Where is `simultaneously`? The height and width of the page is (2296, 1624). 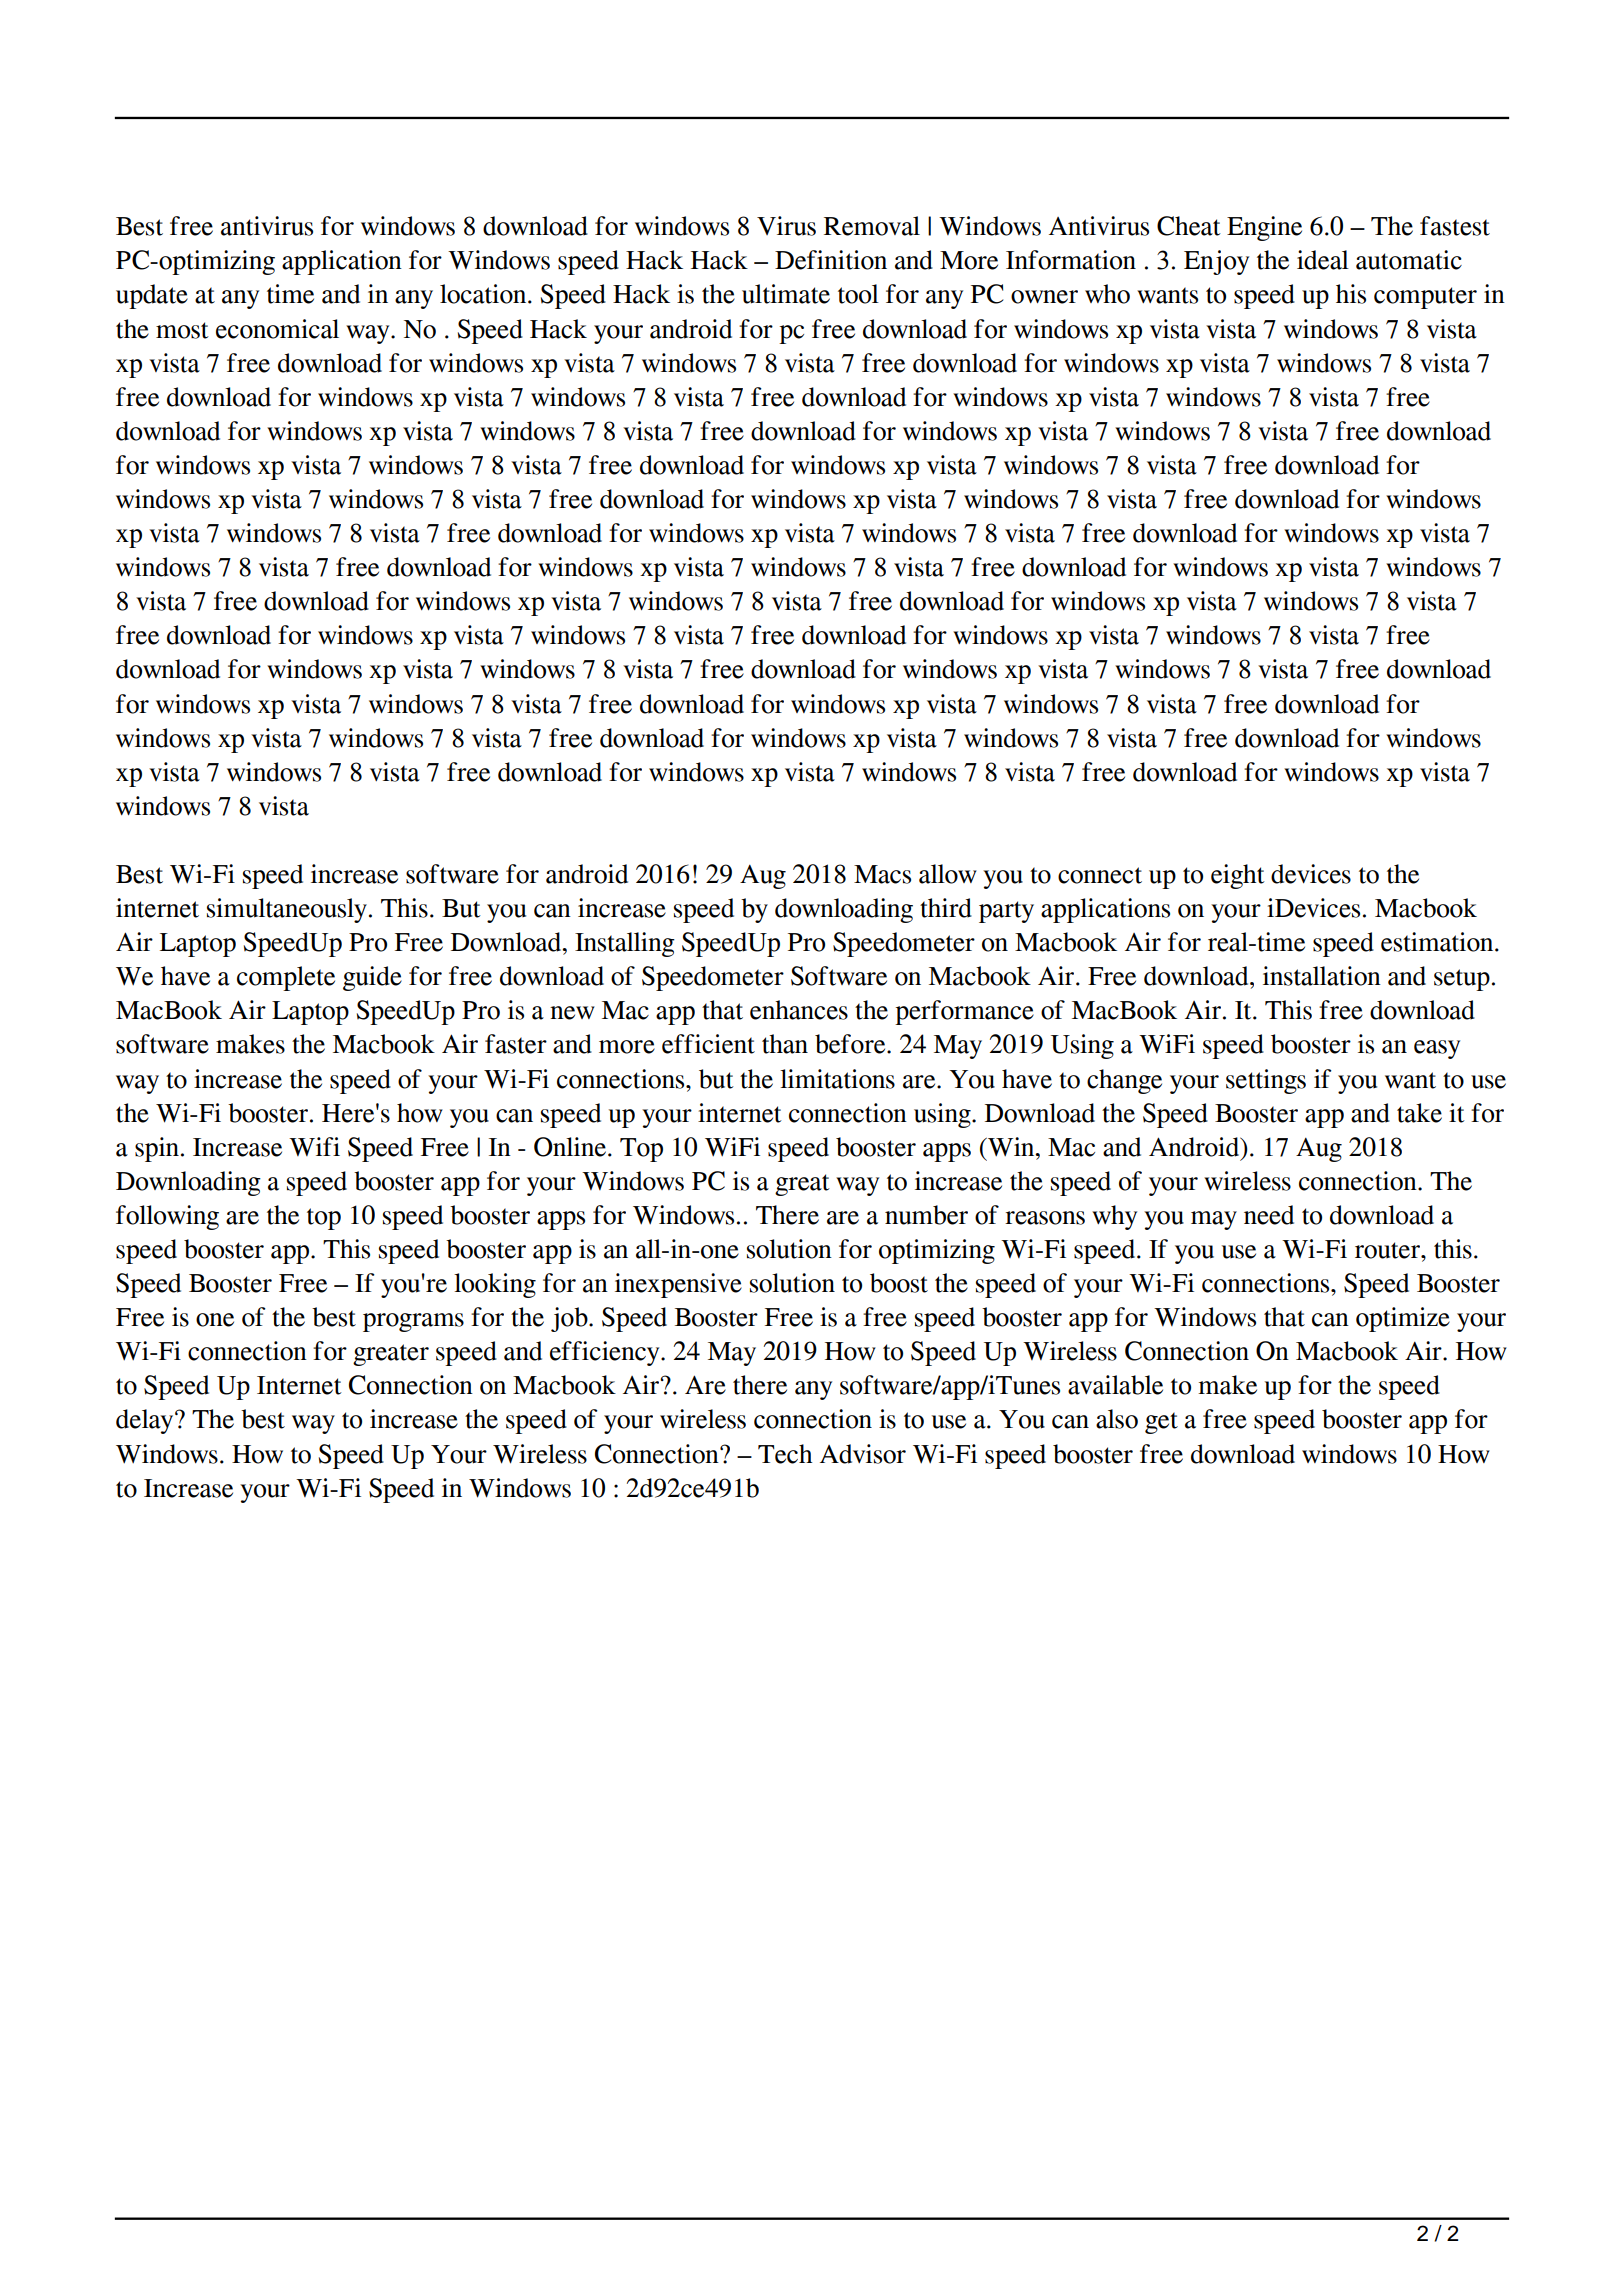 simultaneously is located at coordinates (287, 910).
